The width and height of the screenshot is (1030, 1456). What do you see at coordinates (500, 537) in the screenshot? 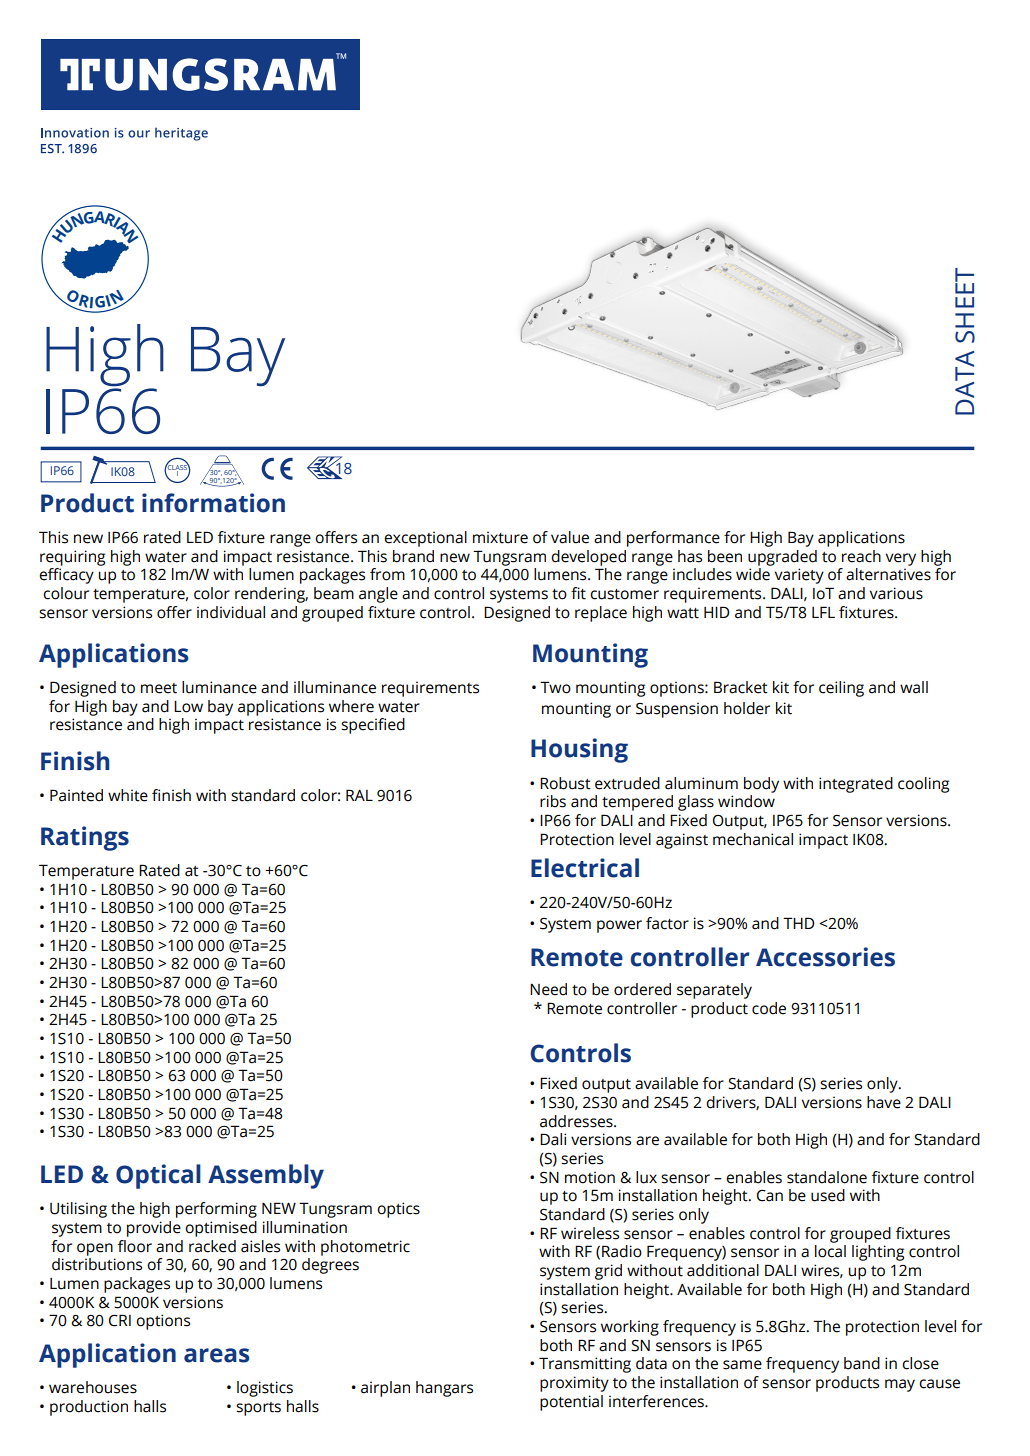
I see `mixture` at bounding box center [500, 537].
